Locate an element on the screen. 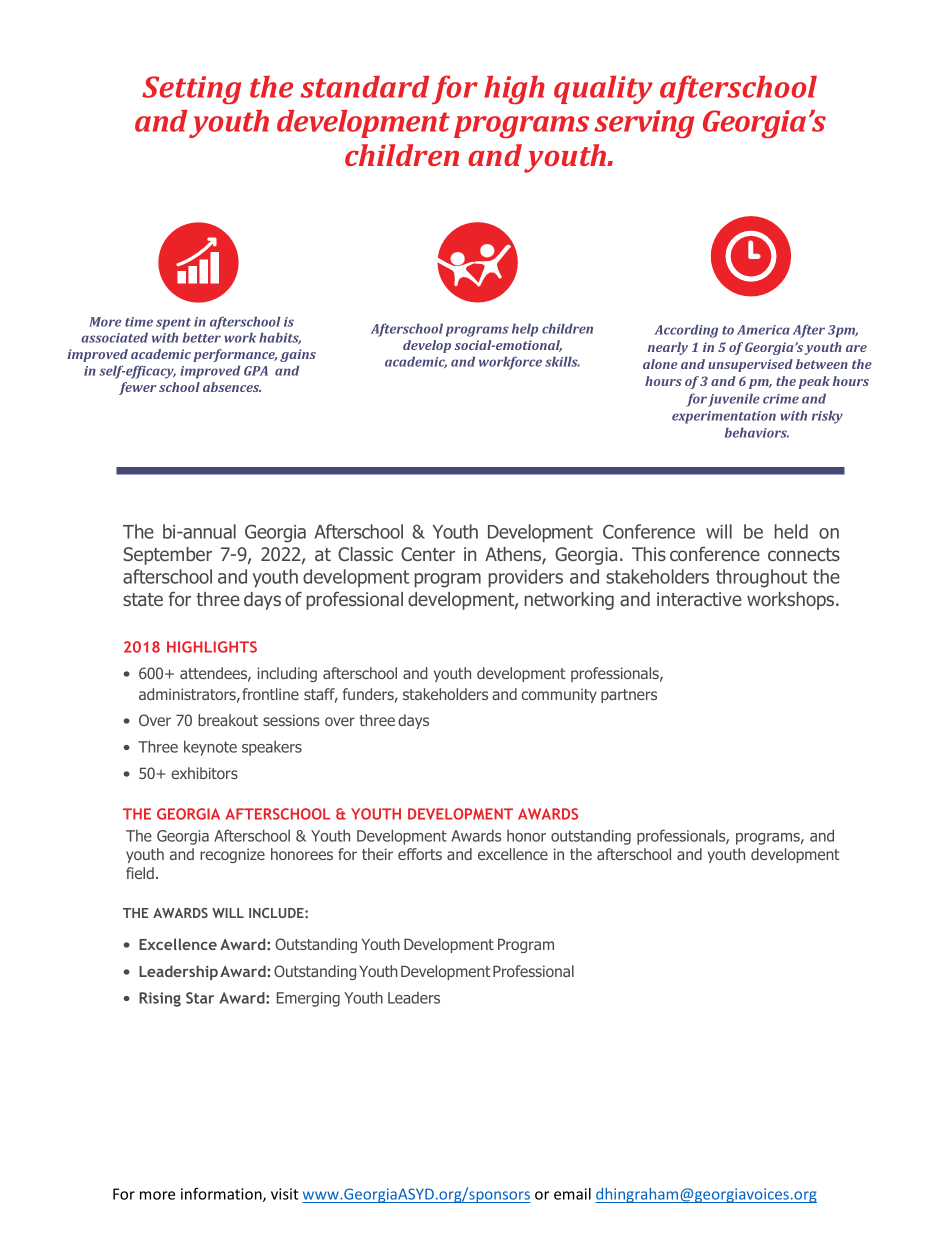 This screenshot has width=952, height=1233. exhibitors is located at coordinates (204, 773).
